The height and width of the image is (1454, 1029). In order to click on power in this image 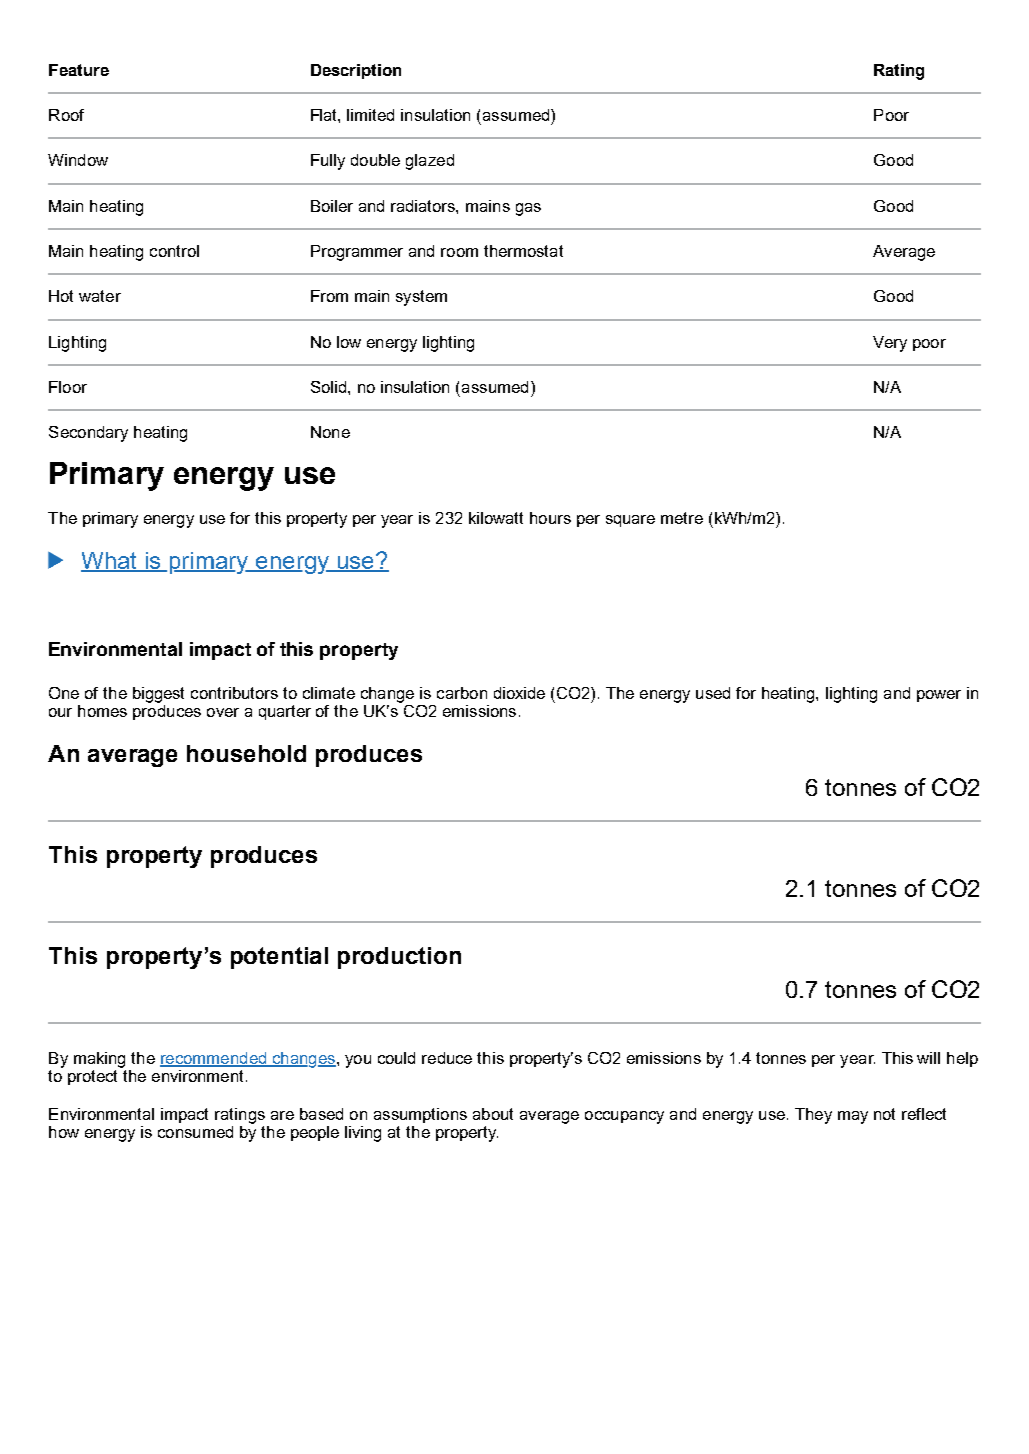, I will do `click(939, 696)`.
